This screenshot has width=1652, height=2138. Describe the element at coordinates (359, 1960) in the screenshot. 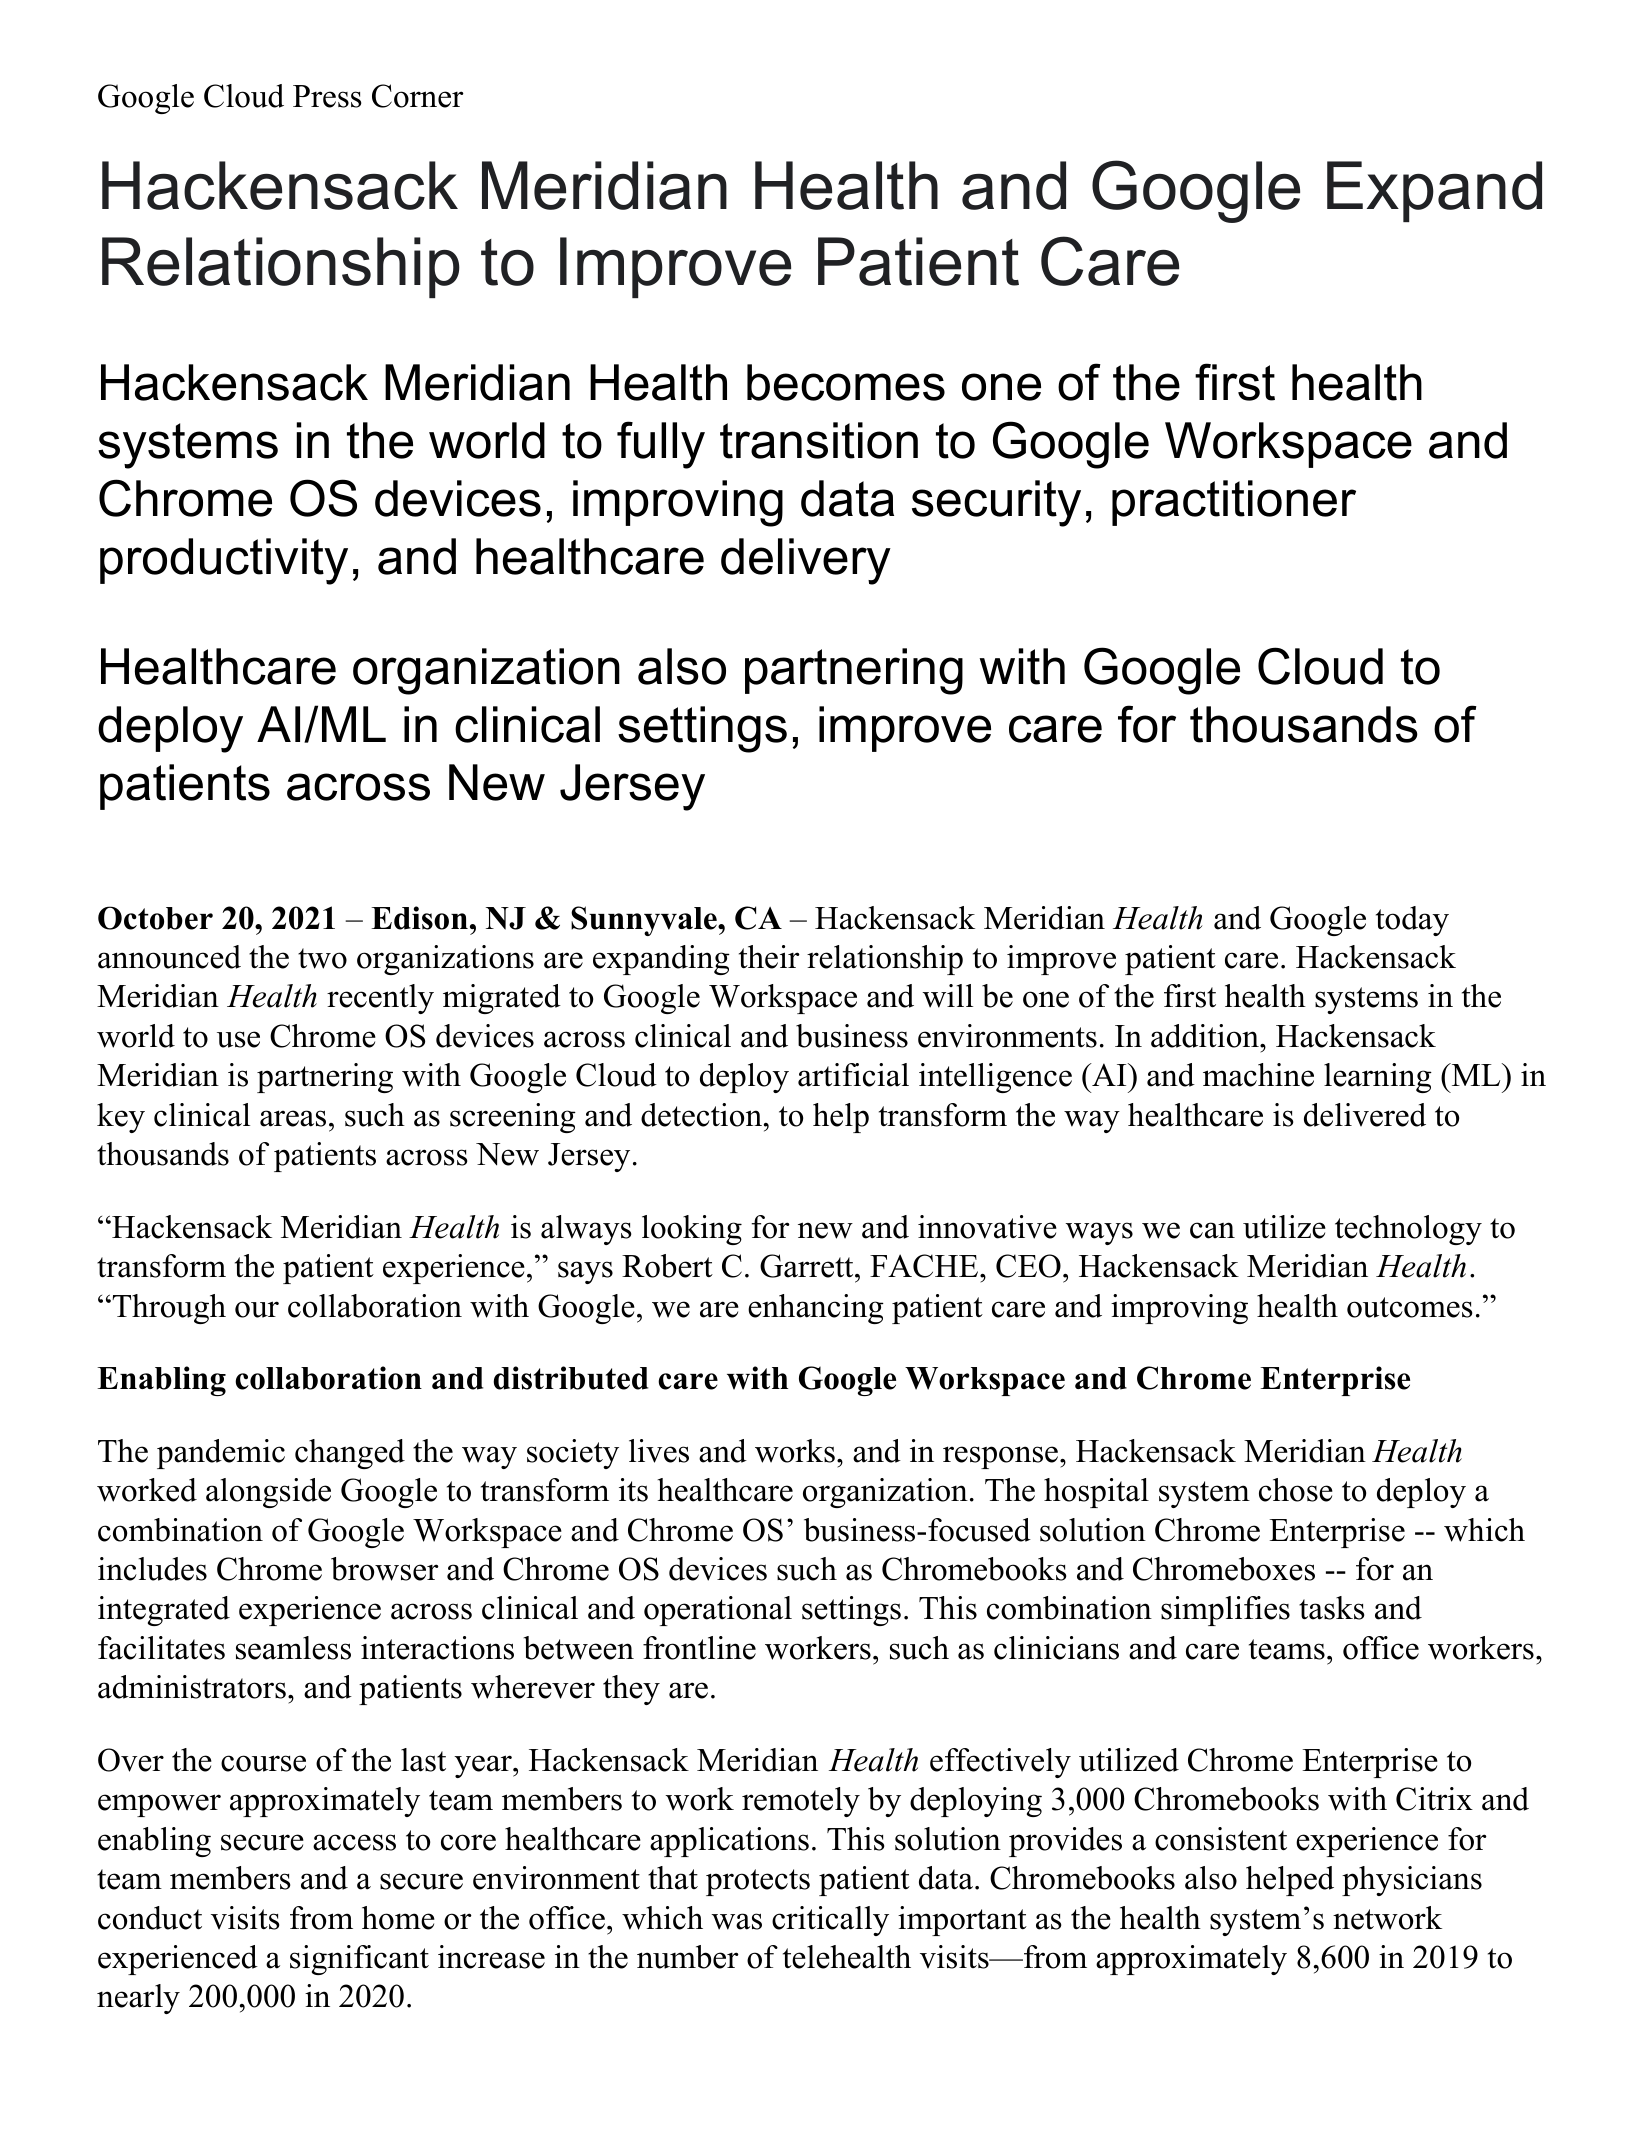

I see `significant` at that location.
